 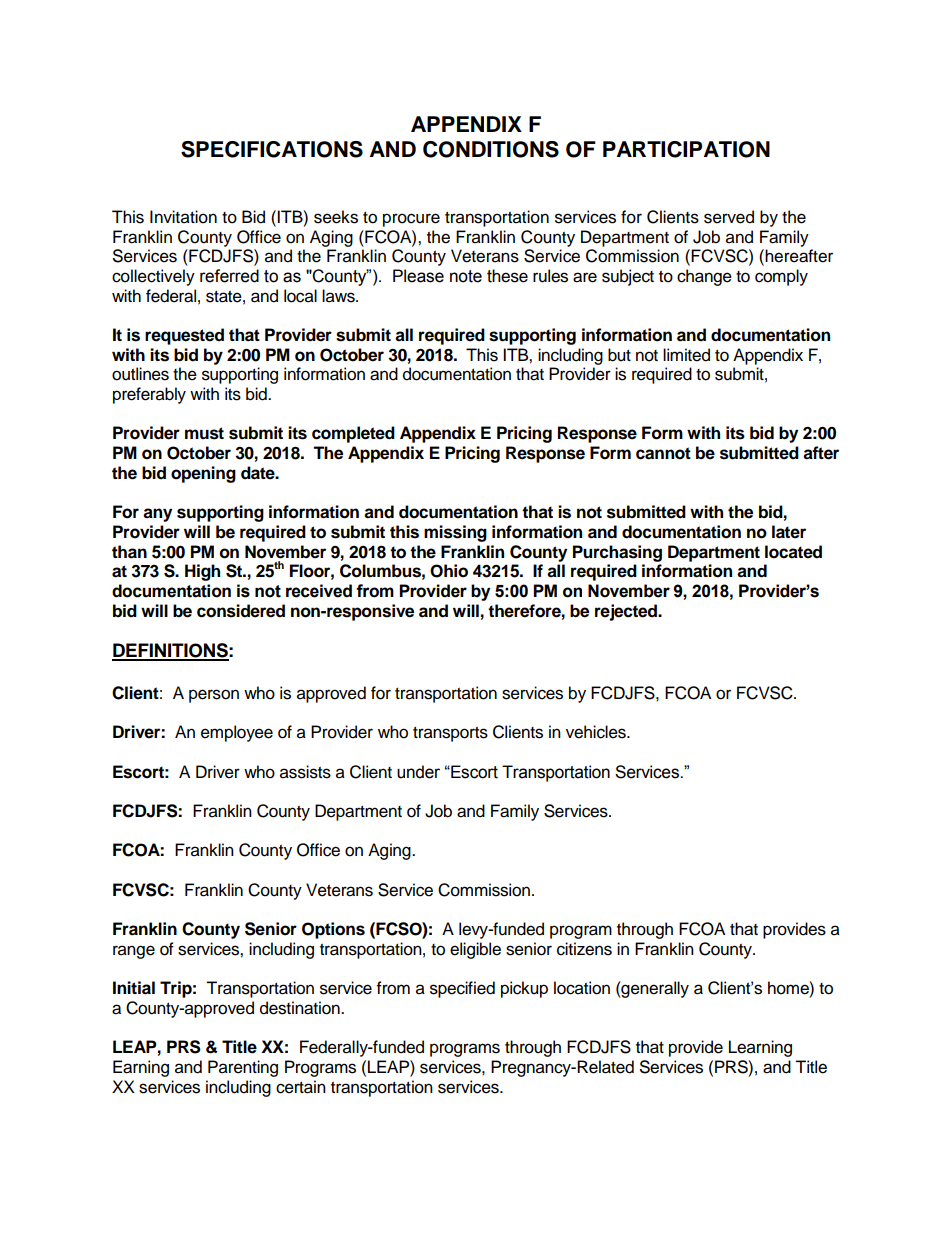 I want to click on completed, so click(x=353, y=434).
